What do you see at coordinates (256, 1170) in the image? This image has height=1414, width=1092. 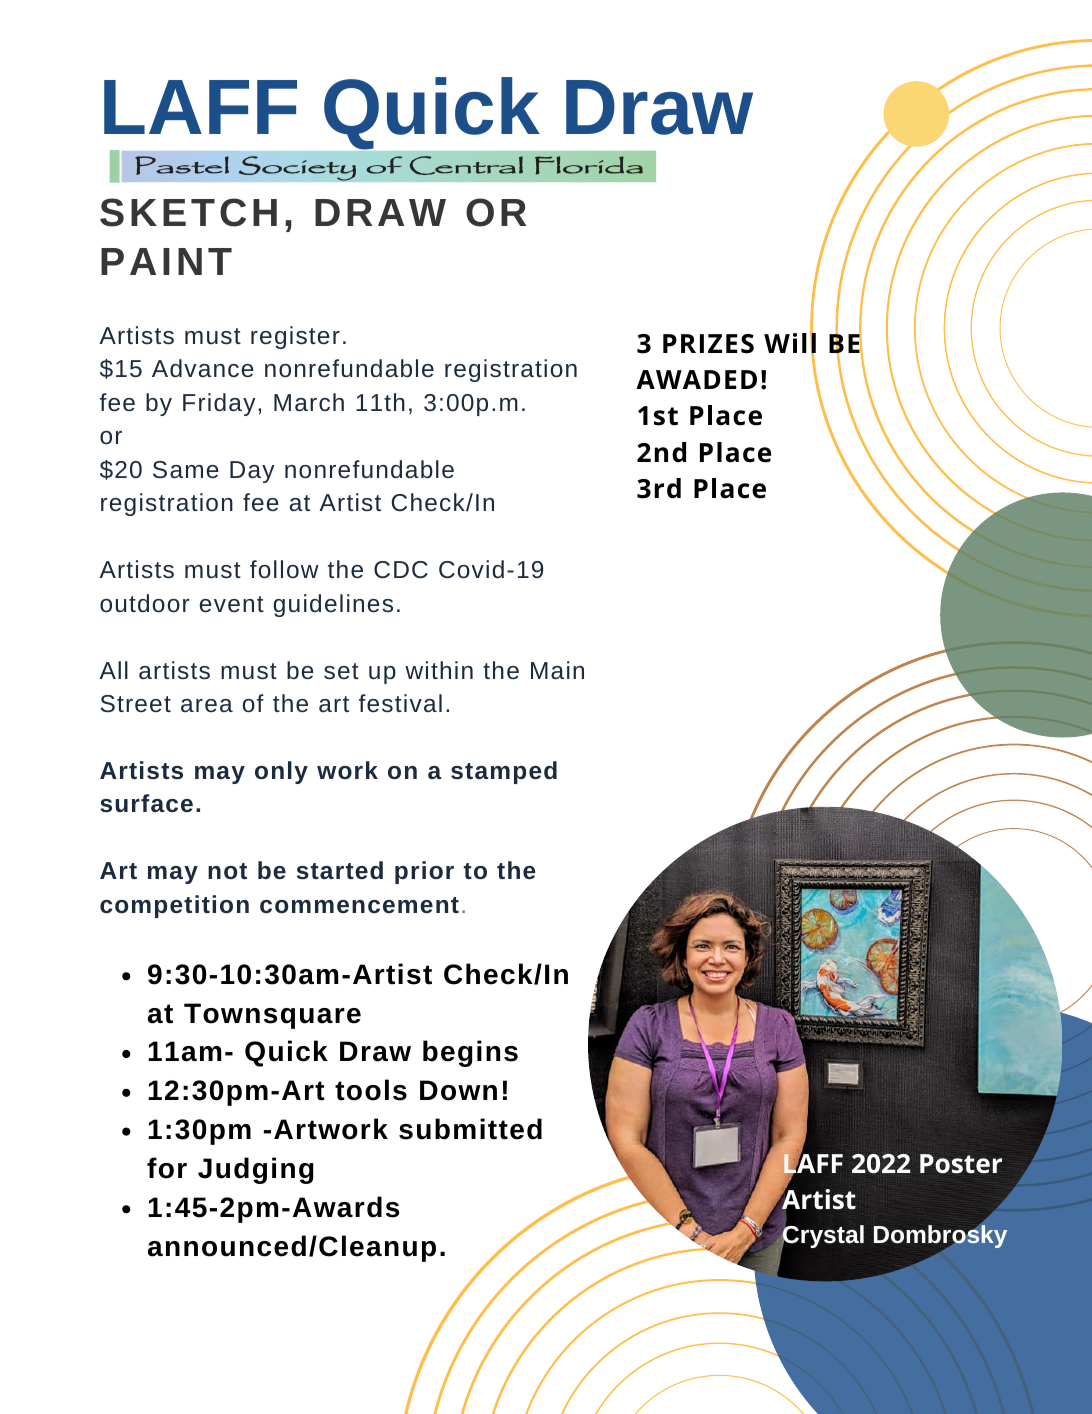 I see `Judging` at bounding box center [256, 1170].
